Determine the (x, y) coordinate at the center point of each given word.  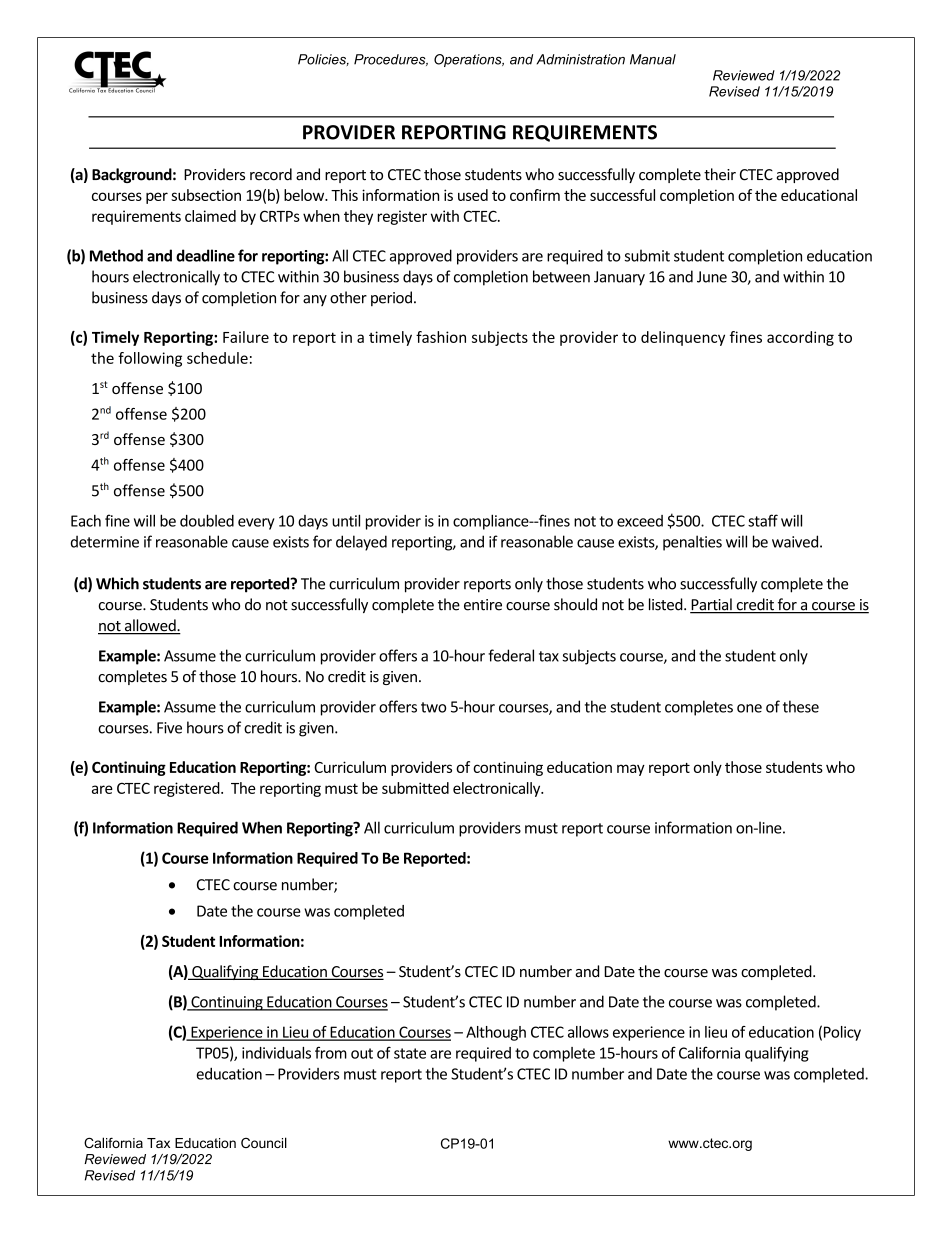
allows (588, 1032)
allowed (150, 626)
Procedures (391, 60)
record (271, 174)
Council (264, 1142)
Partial (712, 605)
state (410, 1053)
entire (483, 605)
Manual (653, 59)
